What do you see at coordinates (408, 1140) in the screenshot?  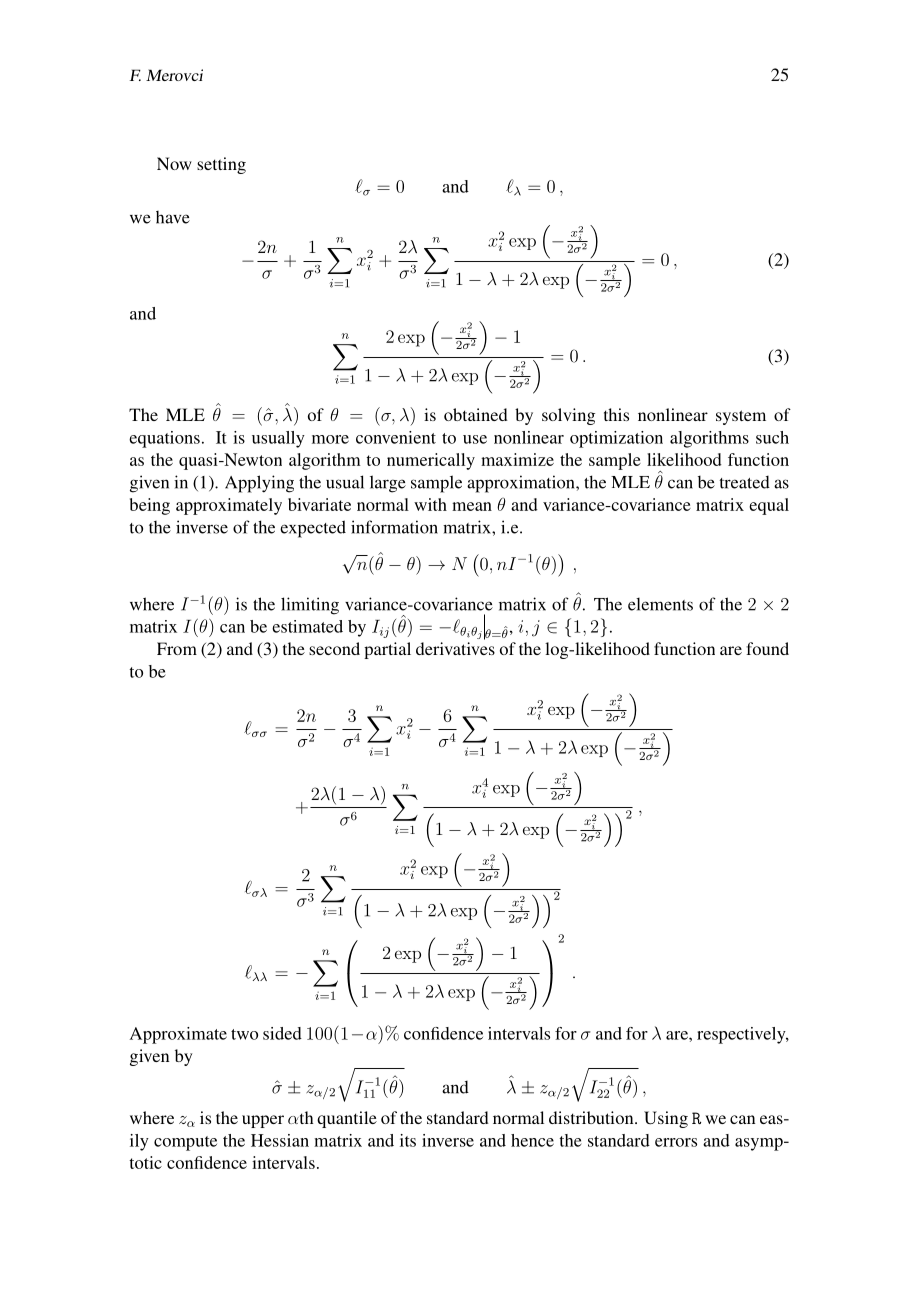 I see `its` at bounding box center [408, 1140].
